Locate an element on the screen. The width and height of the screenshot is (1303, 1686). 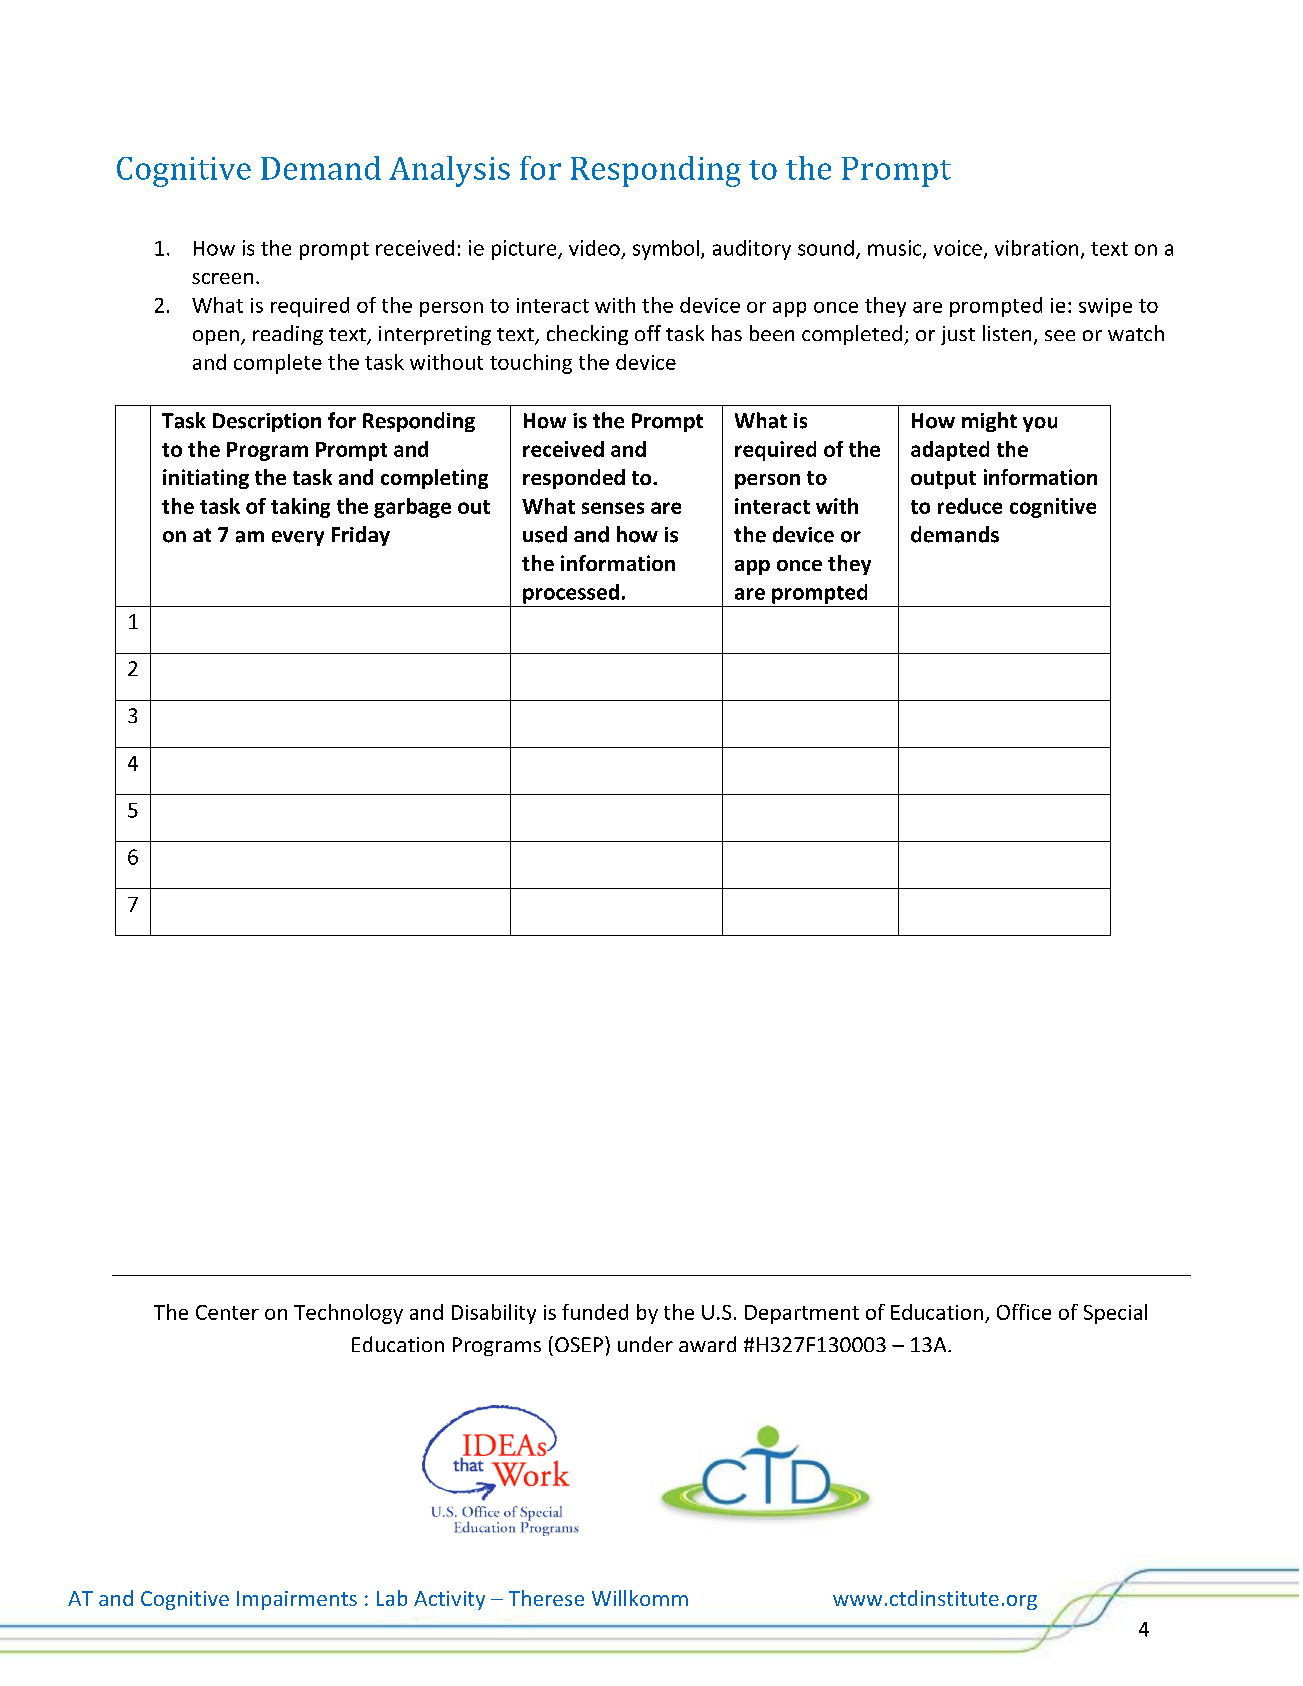
reduce is located at coordinates (970, 506).
